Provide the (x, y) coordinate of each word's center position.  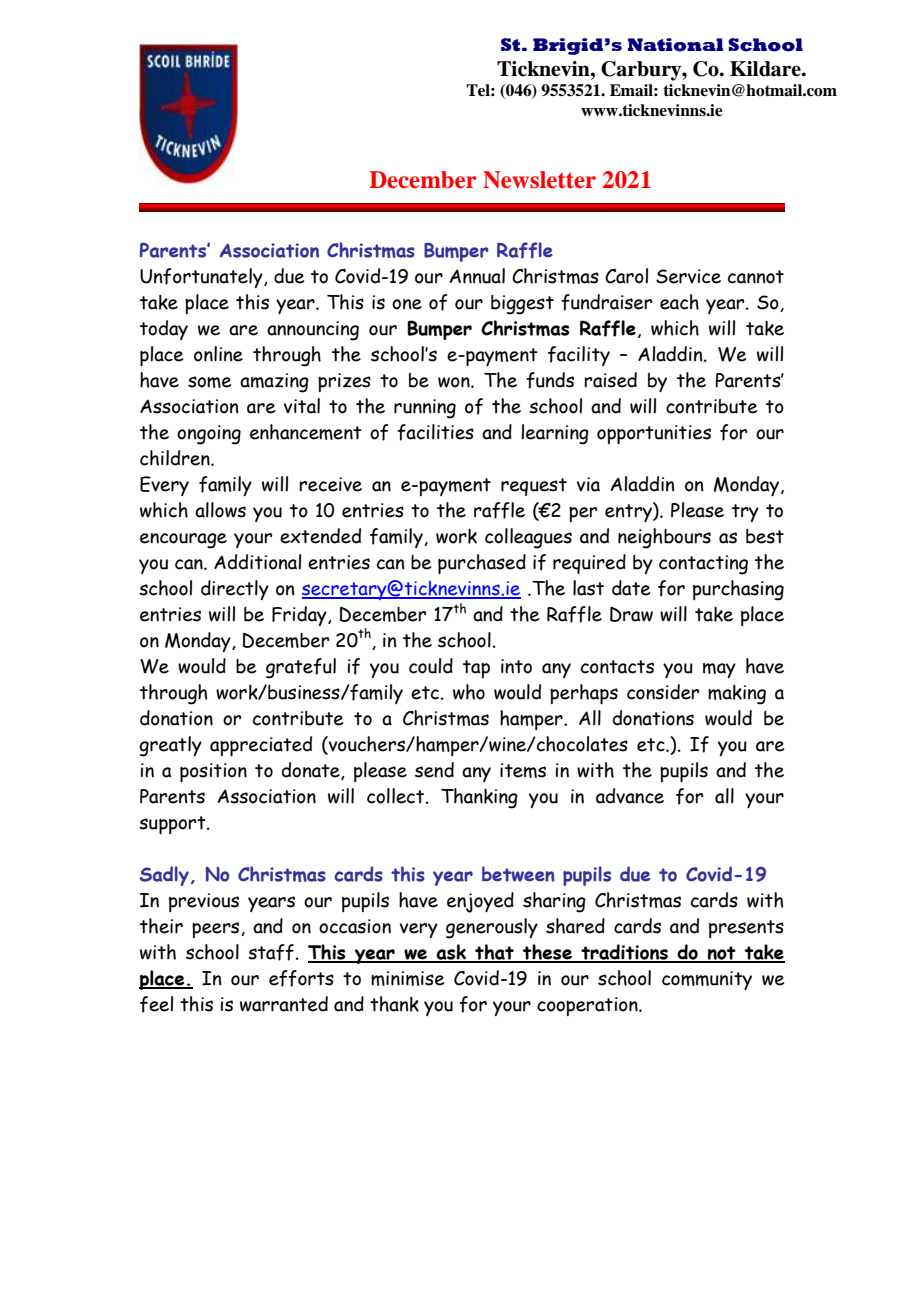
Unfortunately (202, 278)
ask (451, 953)
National (675, 45)
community (707, 980)
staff (271, 952)
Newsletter (539, 180)
